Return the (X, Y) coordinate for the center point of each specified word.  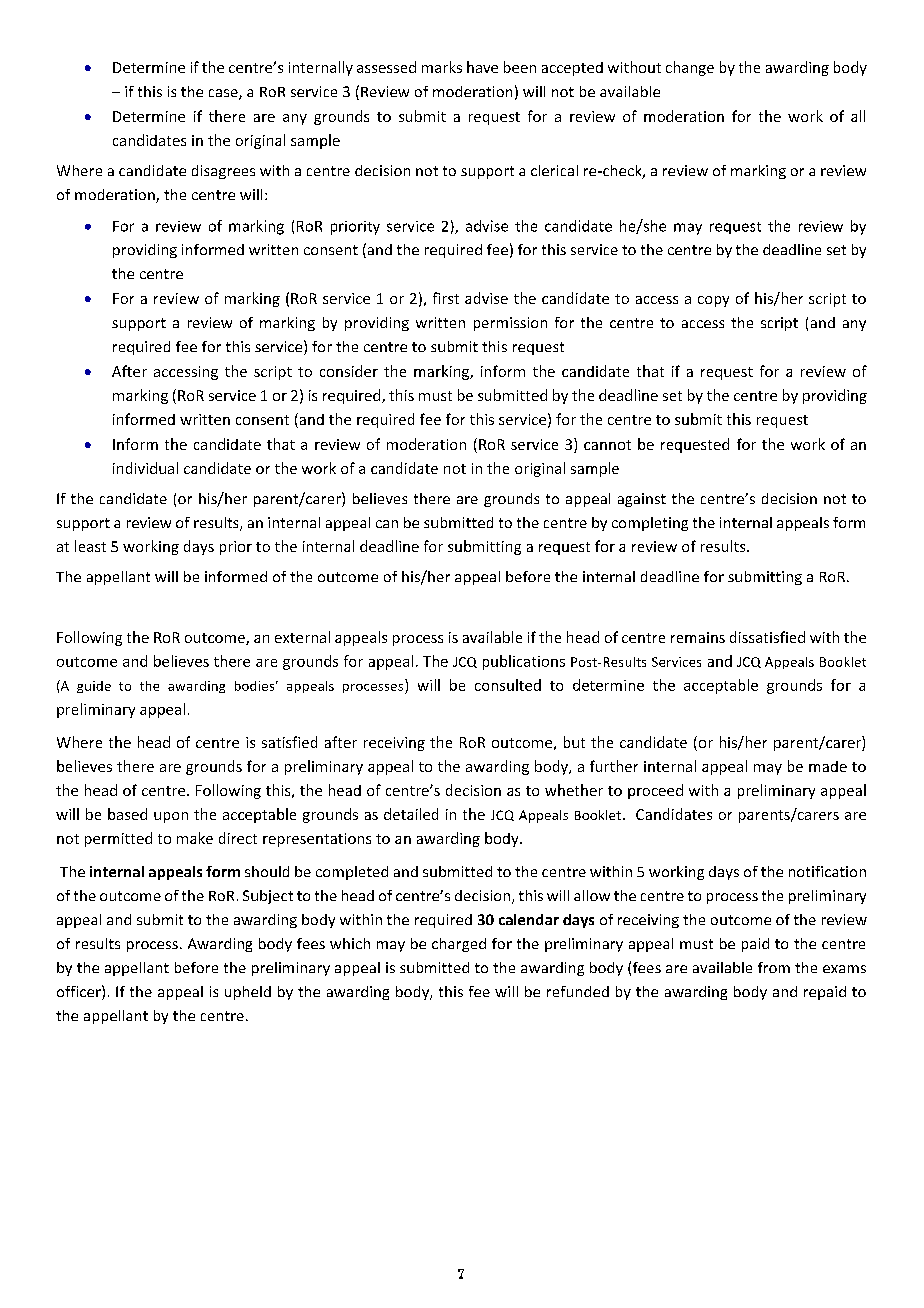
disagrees (223, 172)
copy (713, 301)
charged (459, 945)
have (482, 67)
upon (171, 817)
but (574, 742)
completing (650, 524)
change (690, 68)
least (90, 546)
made (828, 766)
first (446, 298)
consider (349, 371)
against (642, 500)
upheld (248, 993)
